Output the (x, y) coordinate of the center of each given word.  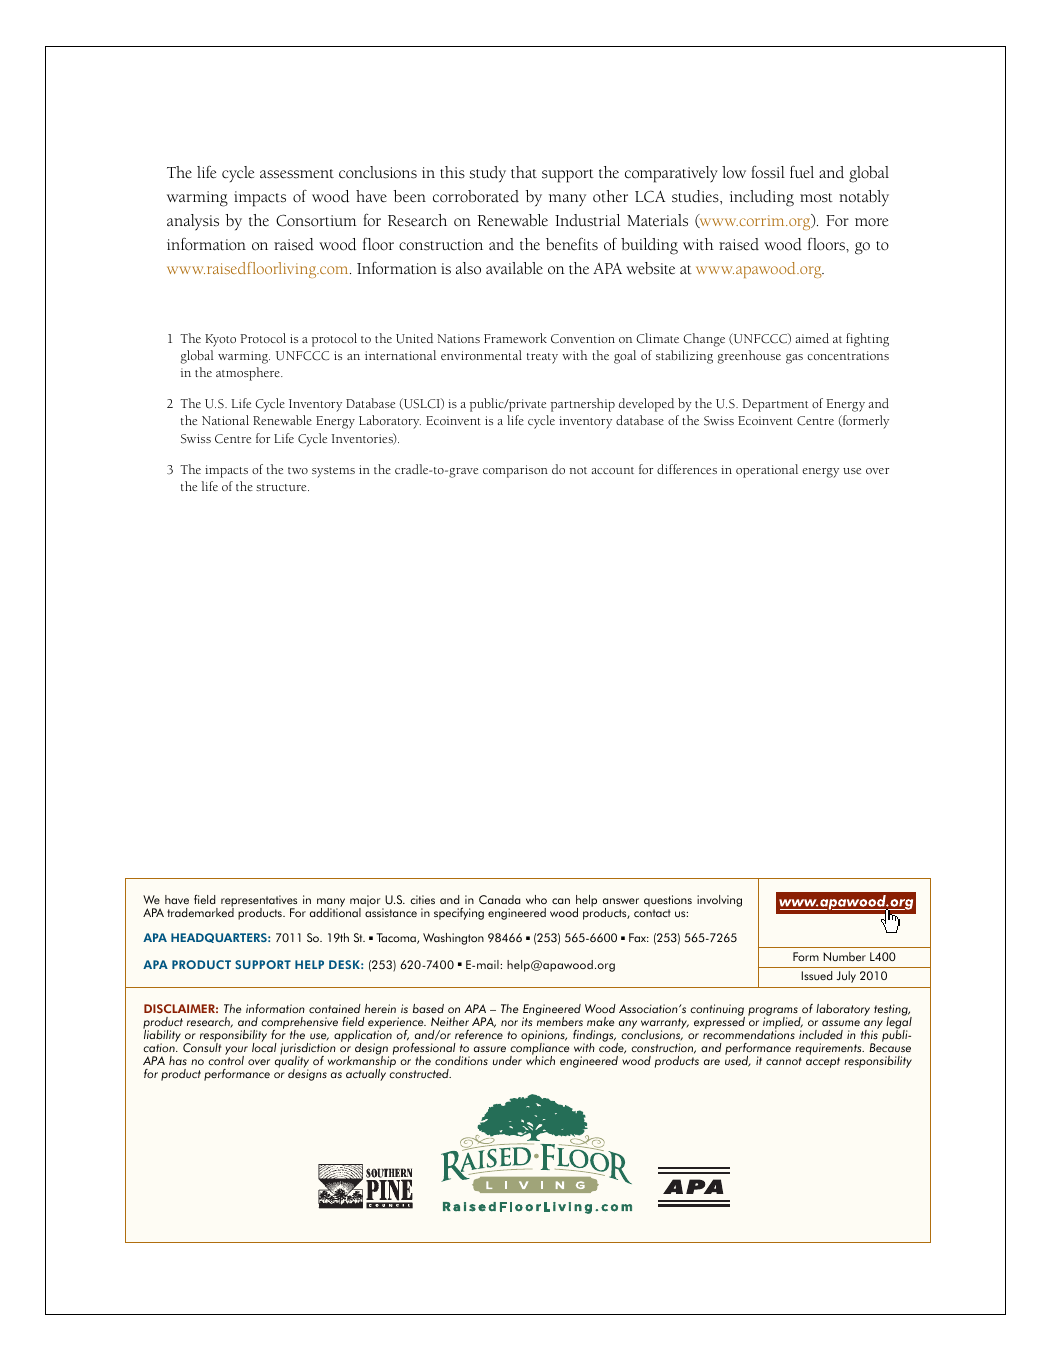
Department (775, 405)
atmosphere (249, 374)
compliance (539, 1049)
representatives (259, 902)
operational (767, 471)
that (524, 172)
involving (719, 901)
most (816, 198)
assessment (297, 174)
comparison (515, 471)
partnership (583, 405)
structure (282, 487)
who (536, 899)
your (236, 1052)
